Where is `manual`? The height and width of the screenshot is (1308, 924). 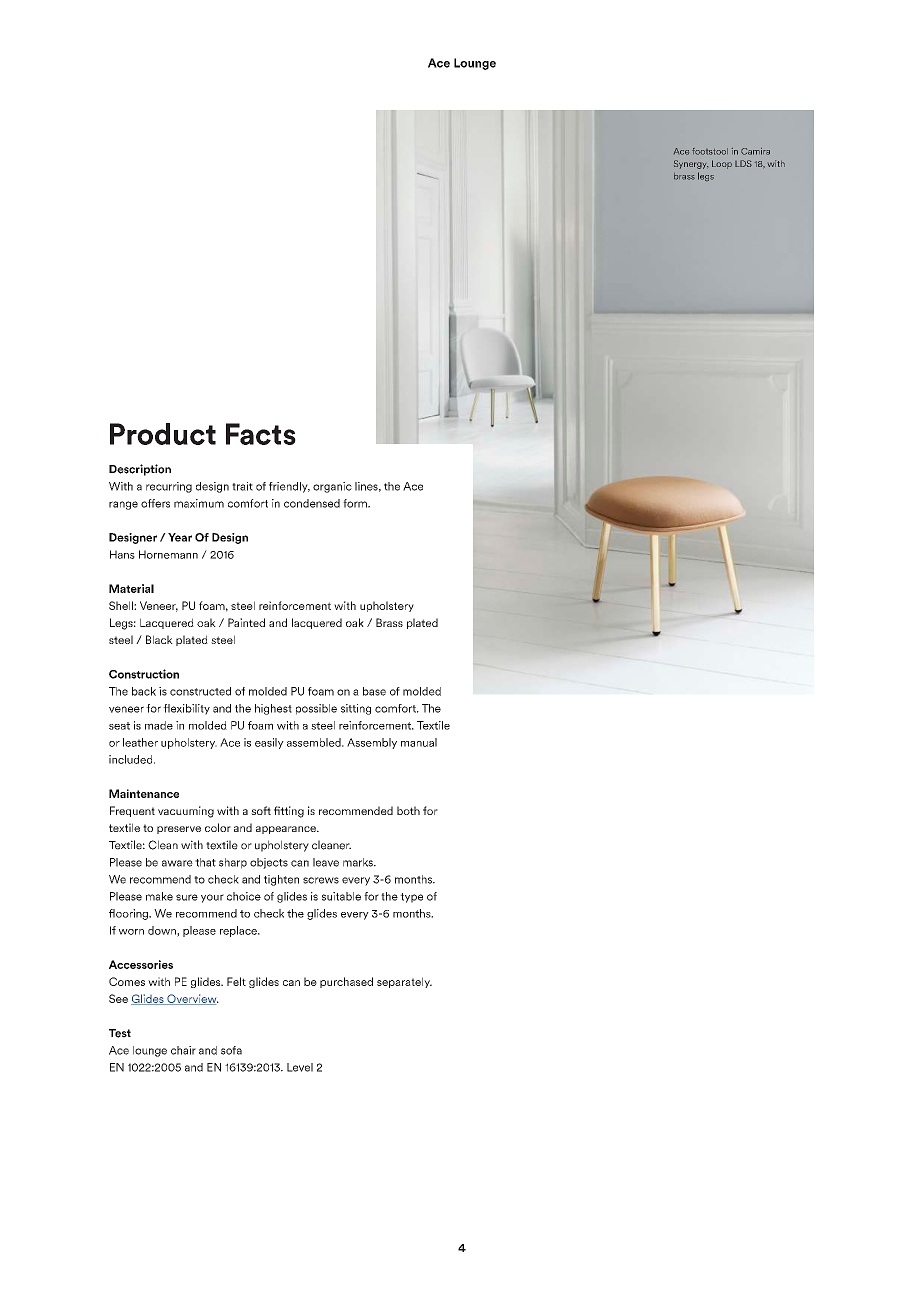 manual is located at coordinates (419, 742).
